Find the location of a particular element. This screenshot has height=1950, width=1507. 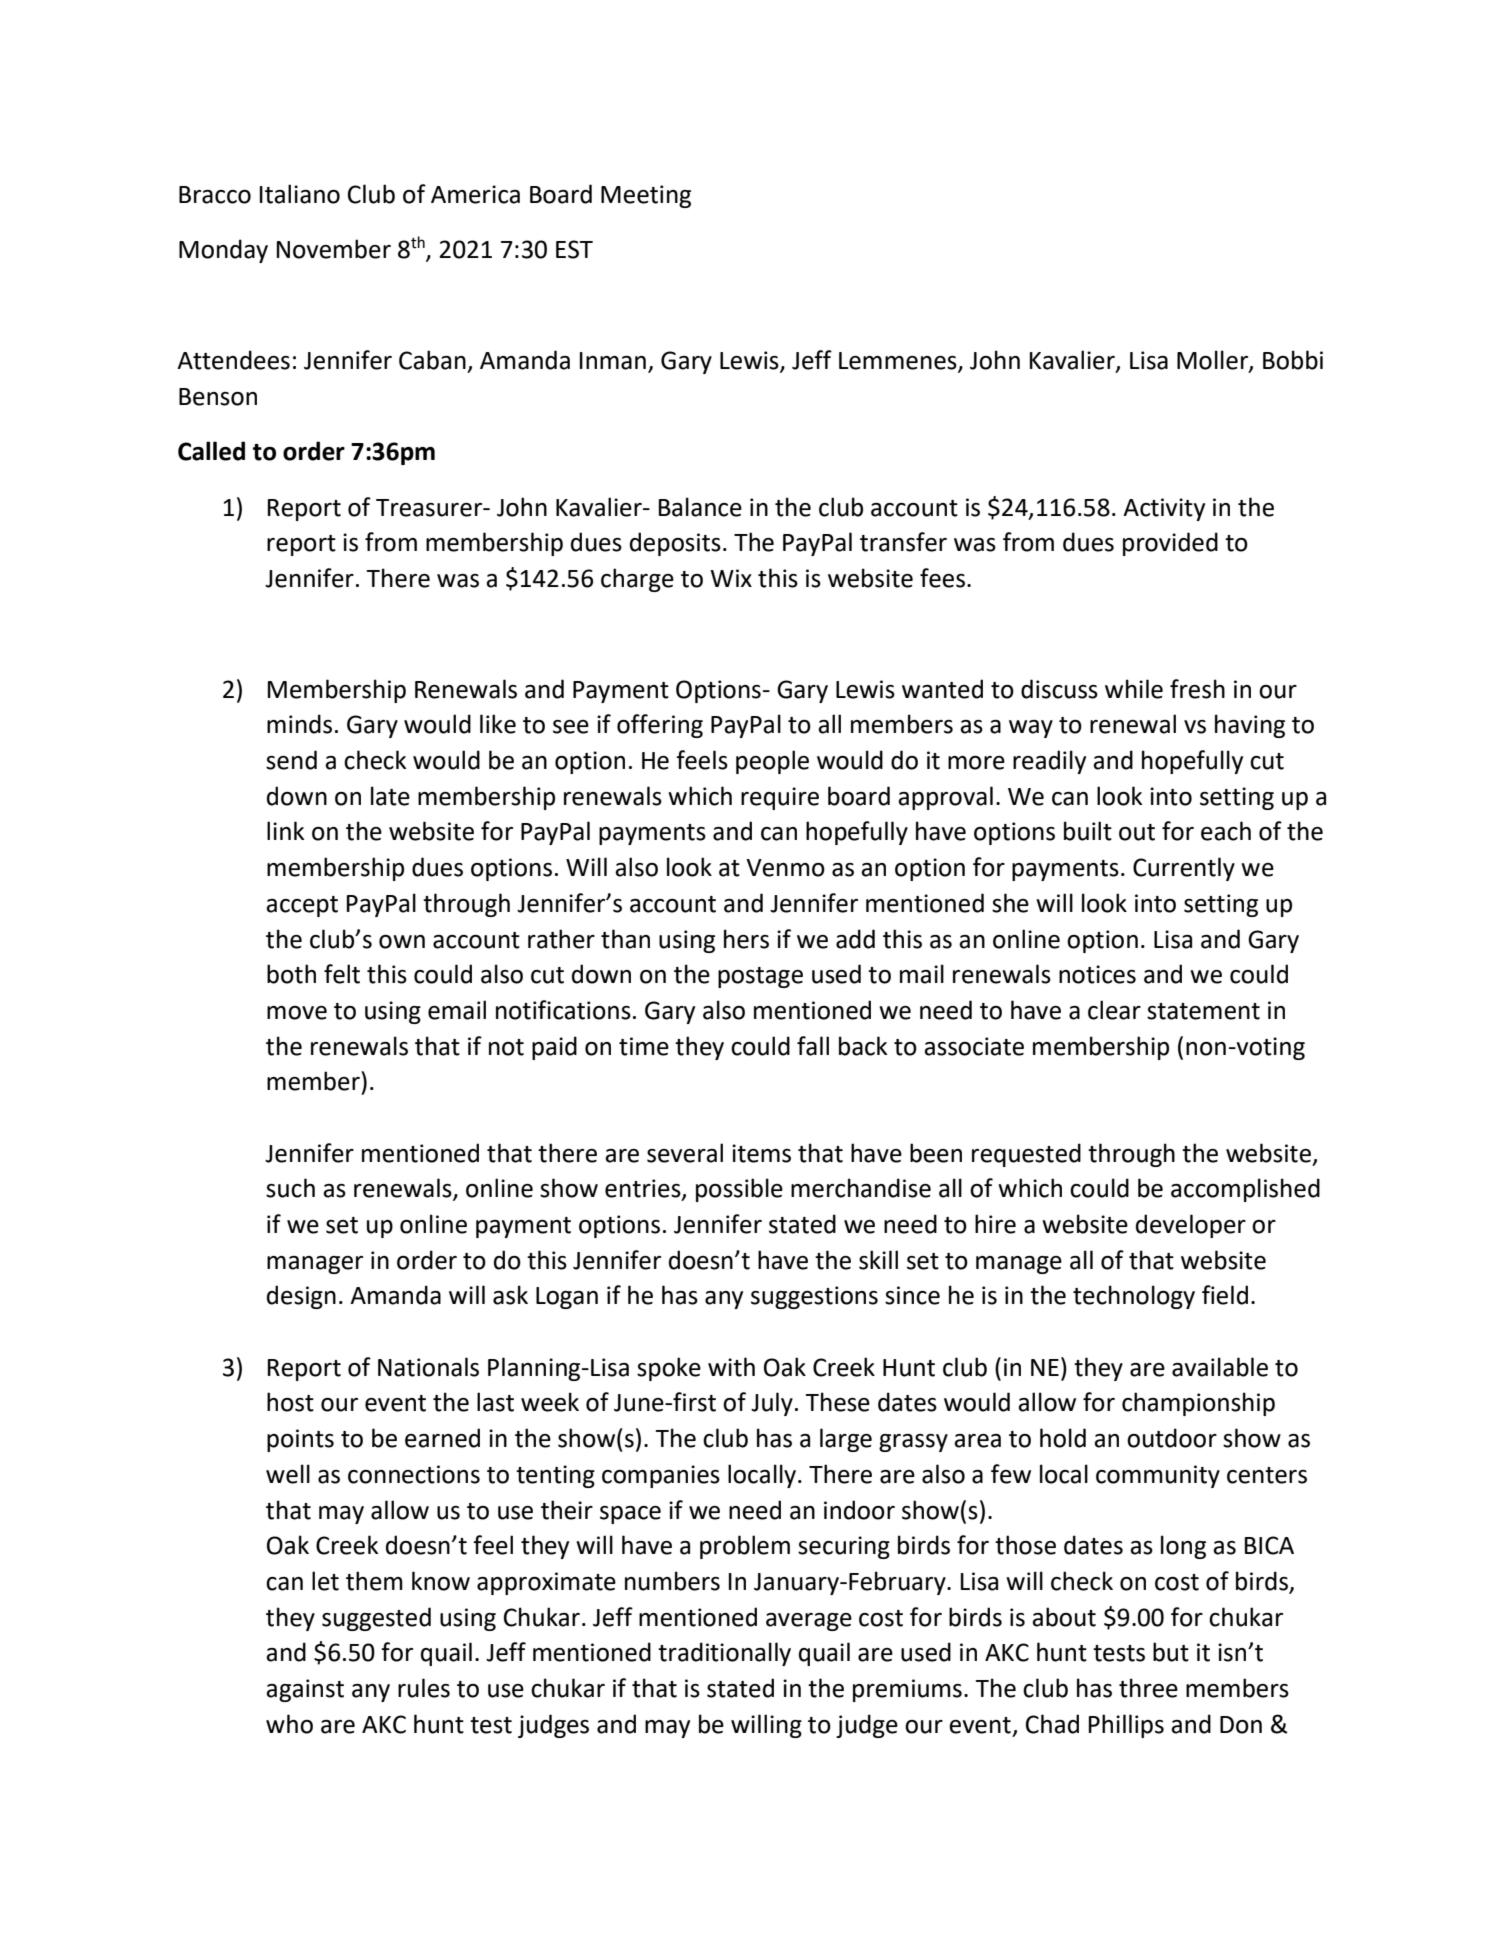

November is located at coordinates (334, 249).
